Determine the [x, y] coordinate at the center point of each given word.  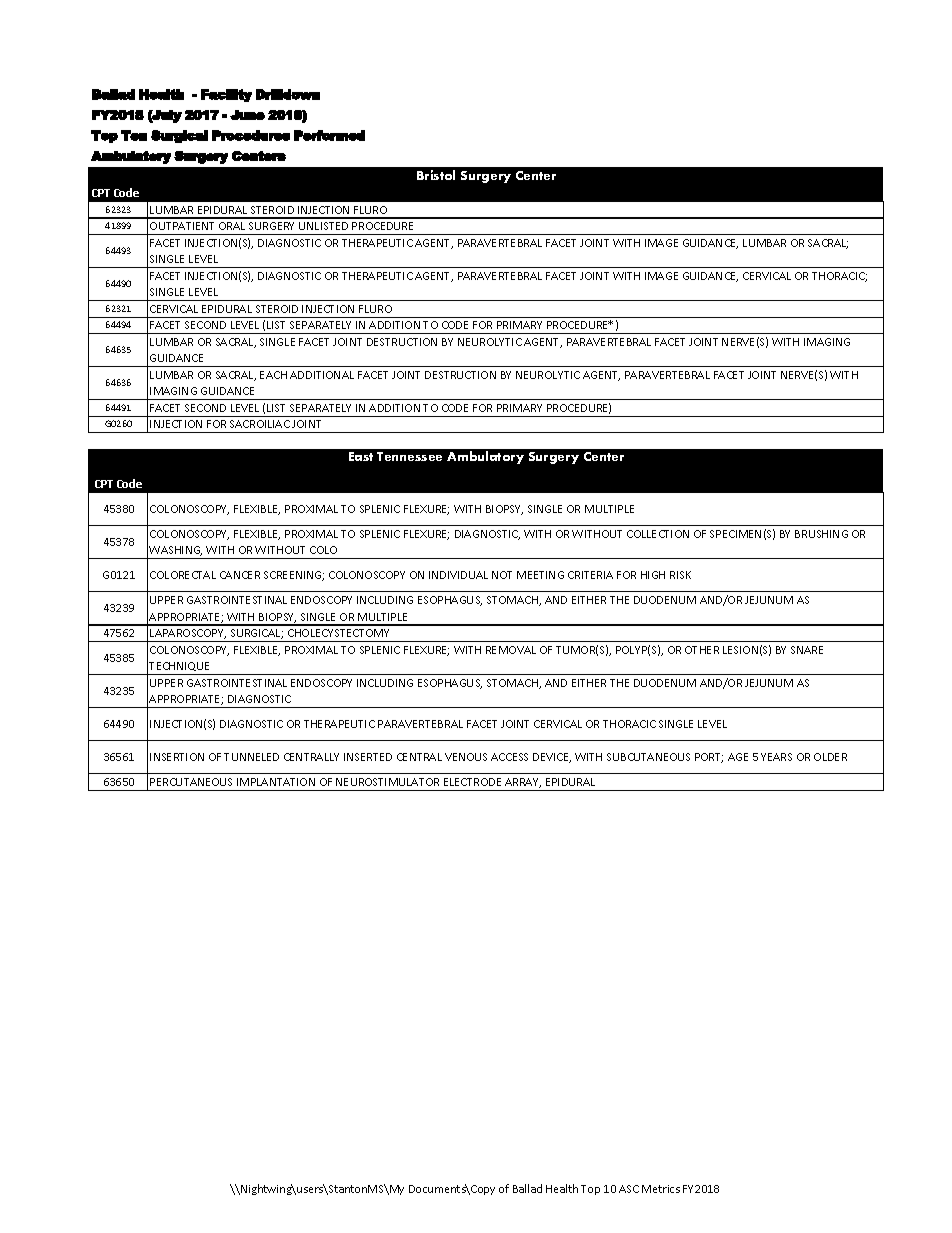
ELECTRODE [472, 782]
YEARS [776, 757]
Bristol [436, 175]
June [247, 115]
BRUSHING [821, 534]
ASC [629, 1189]
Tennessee [409, 456]
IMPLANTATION [276, 782]
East [361, 456]
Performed [329, 135]
